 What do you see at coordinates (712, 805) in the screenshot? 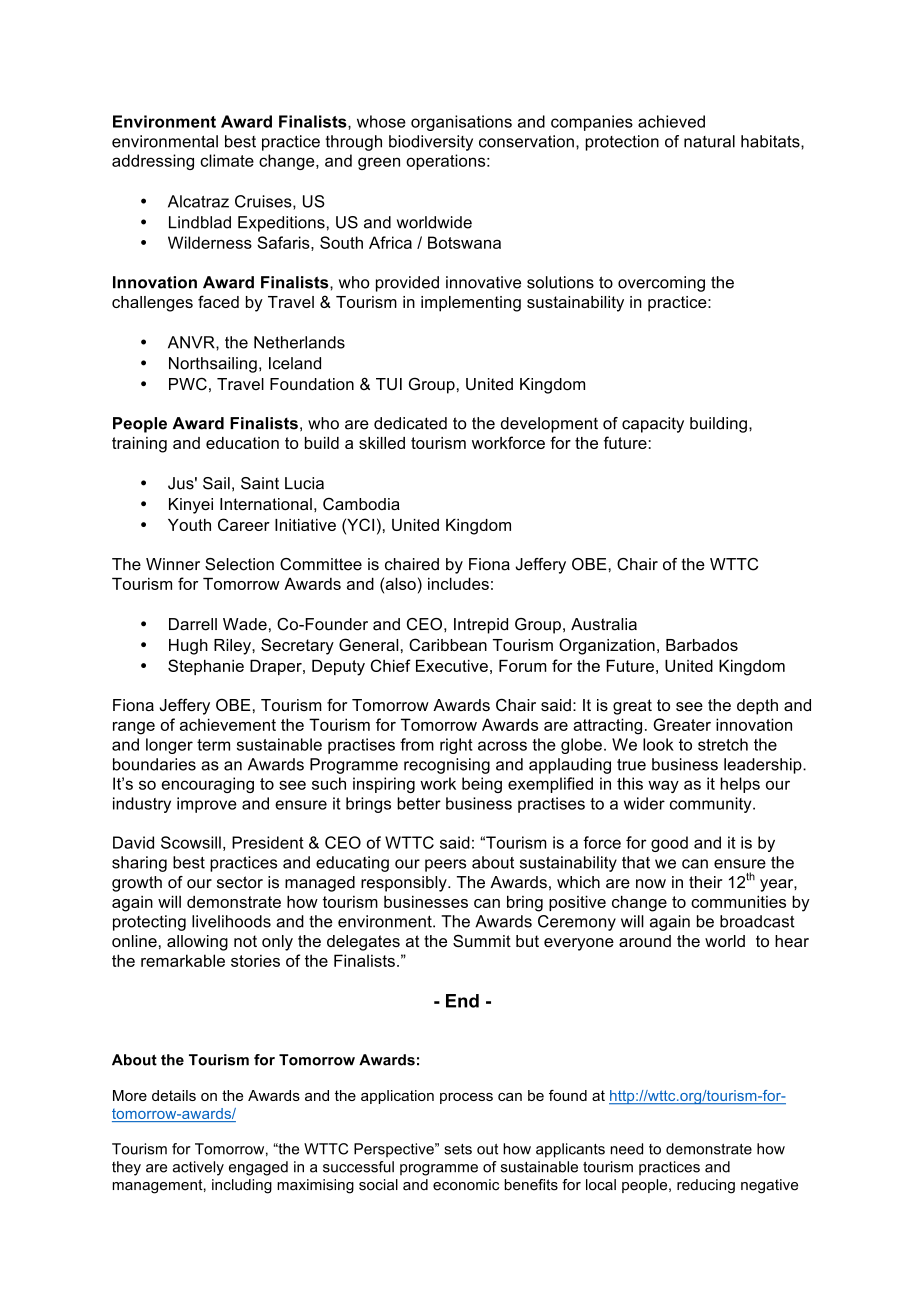
I see `community` at bounding box center [712, 805].
